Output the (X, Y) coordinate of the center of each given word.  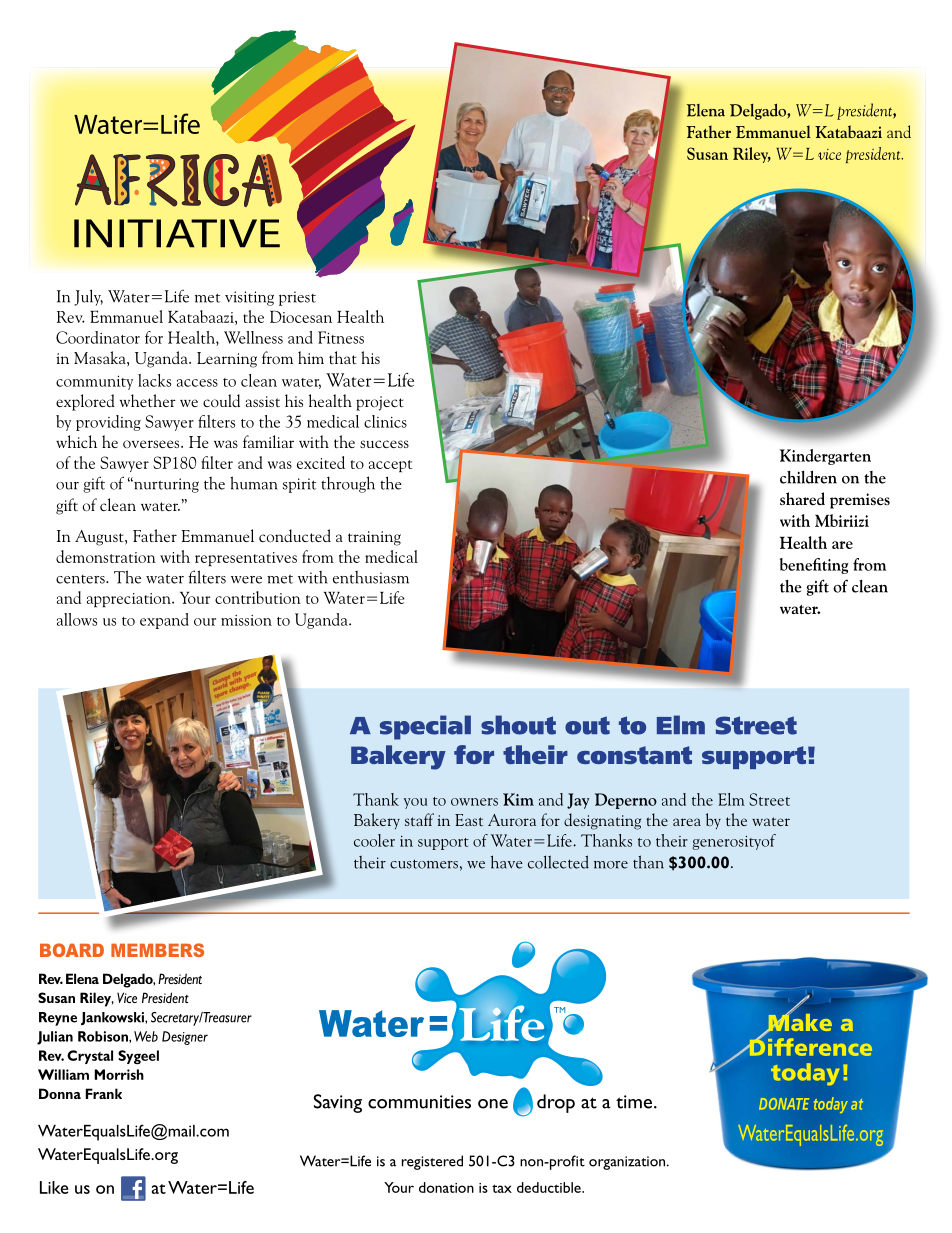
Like (54, 1187)
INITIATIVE (177, 233)
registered (432, 1162)
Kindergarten (825, 457)
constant (634, 755)
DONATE (784, 1104)
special (425, 727)
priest (297, 298)
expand (164, 621)
